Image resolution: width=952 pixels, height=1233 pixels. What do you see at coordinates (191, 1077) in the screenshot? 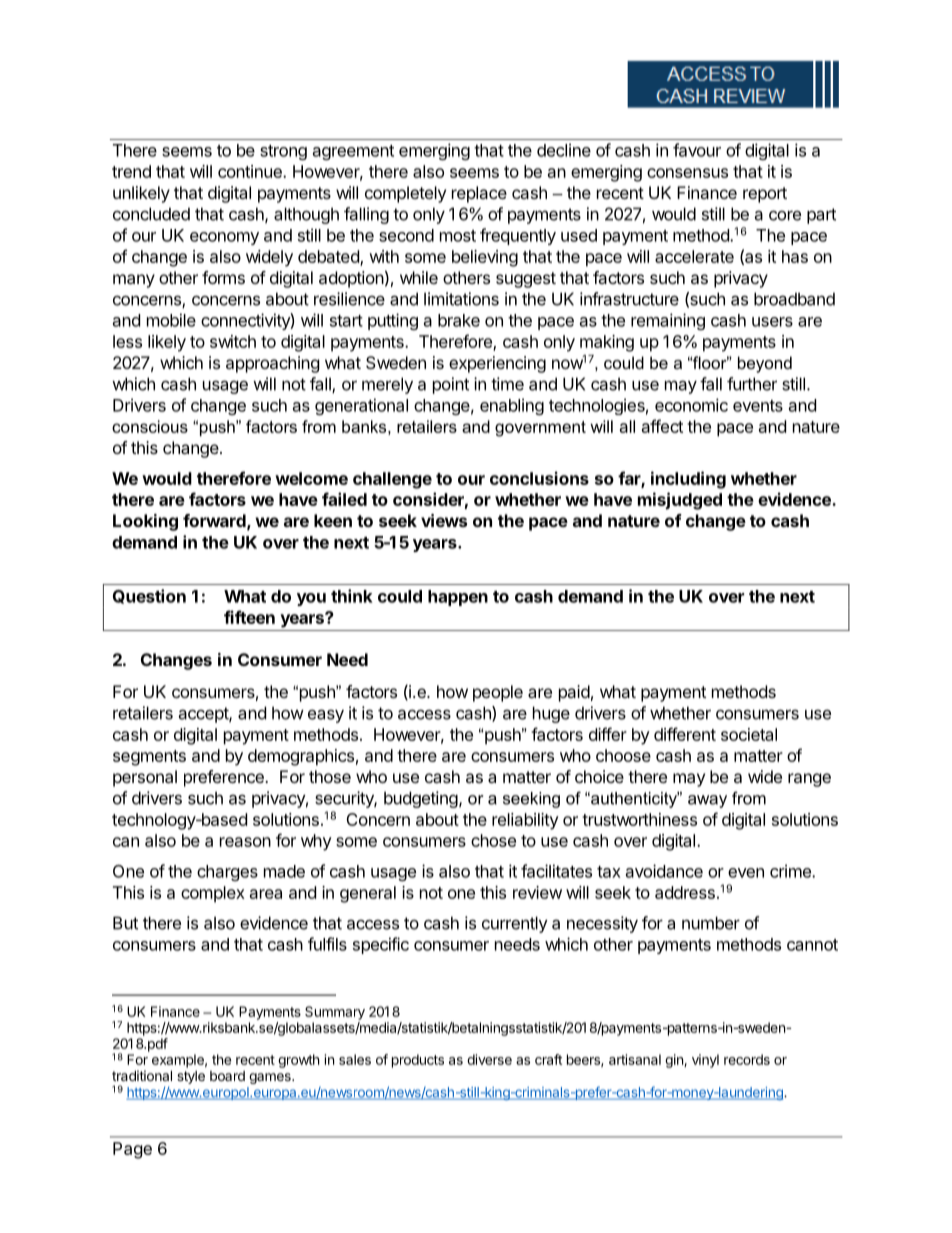
I see `style` at bounding box center [191, 1077].
